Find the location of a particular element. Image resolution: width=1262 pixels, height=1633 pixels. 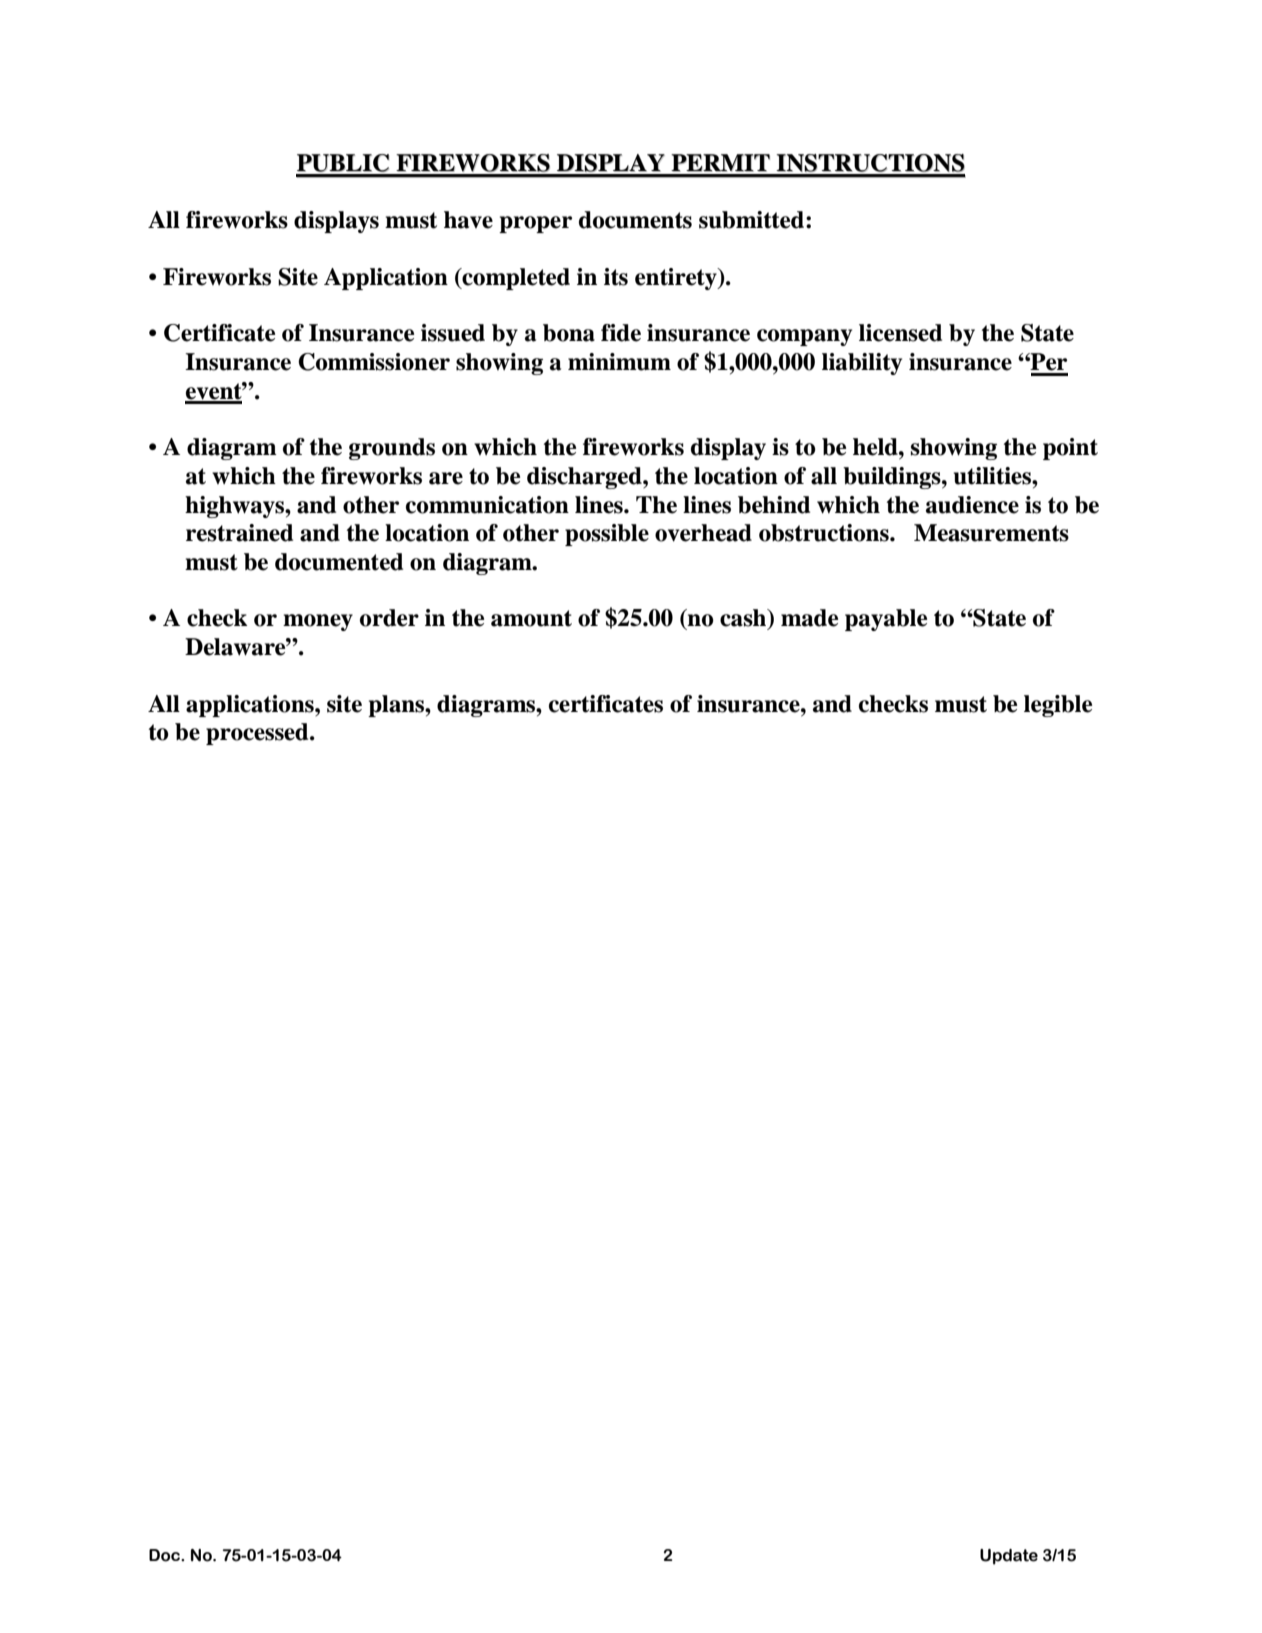

licensed is located at coordinates (900, 333).
